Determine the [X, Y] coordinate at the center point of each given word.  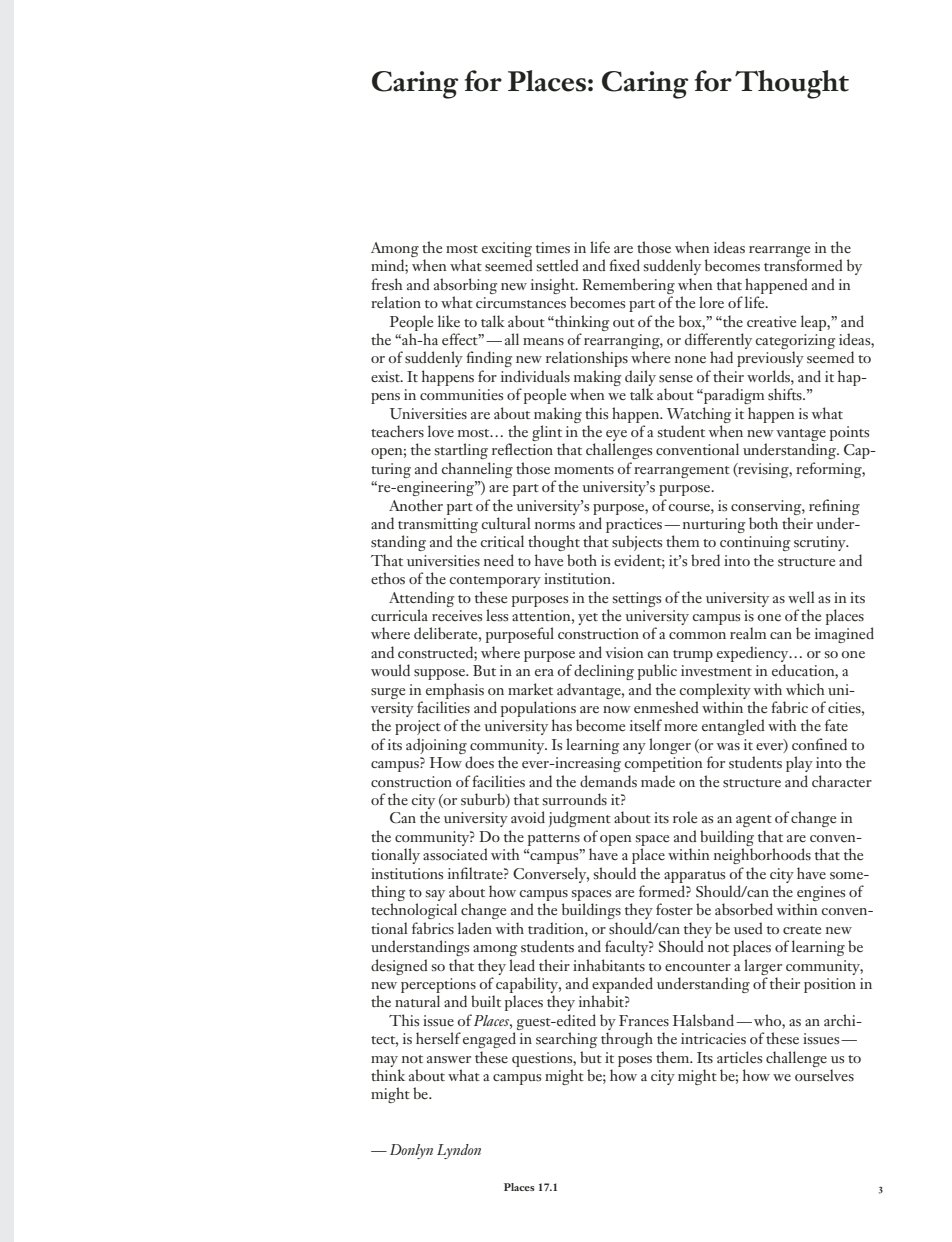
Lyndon [459, 1151]
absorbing [465, 286]
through [627, 1040]
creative [771, 321]
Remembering [628, 286]
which [805, 689]
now [617, 709]
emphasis [455, 691]
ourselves [824, 1075]
